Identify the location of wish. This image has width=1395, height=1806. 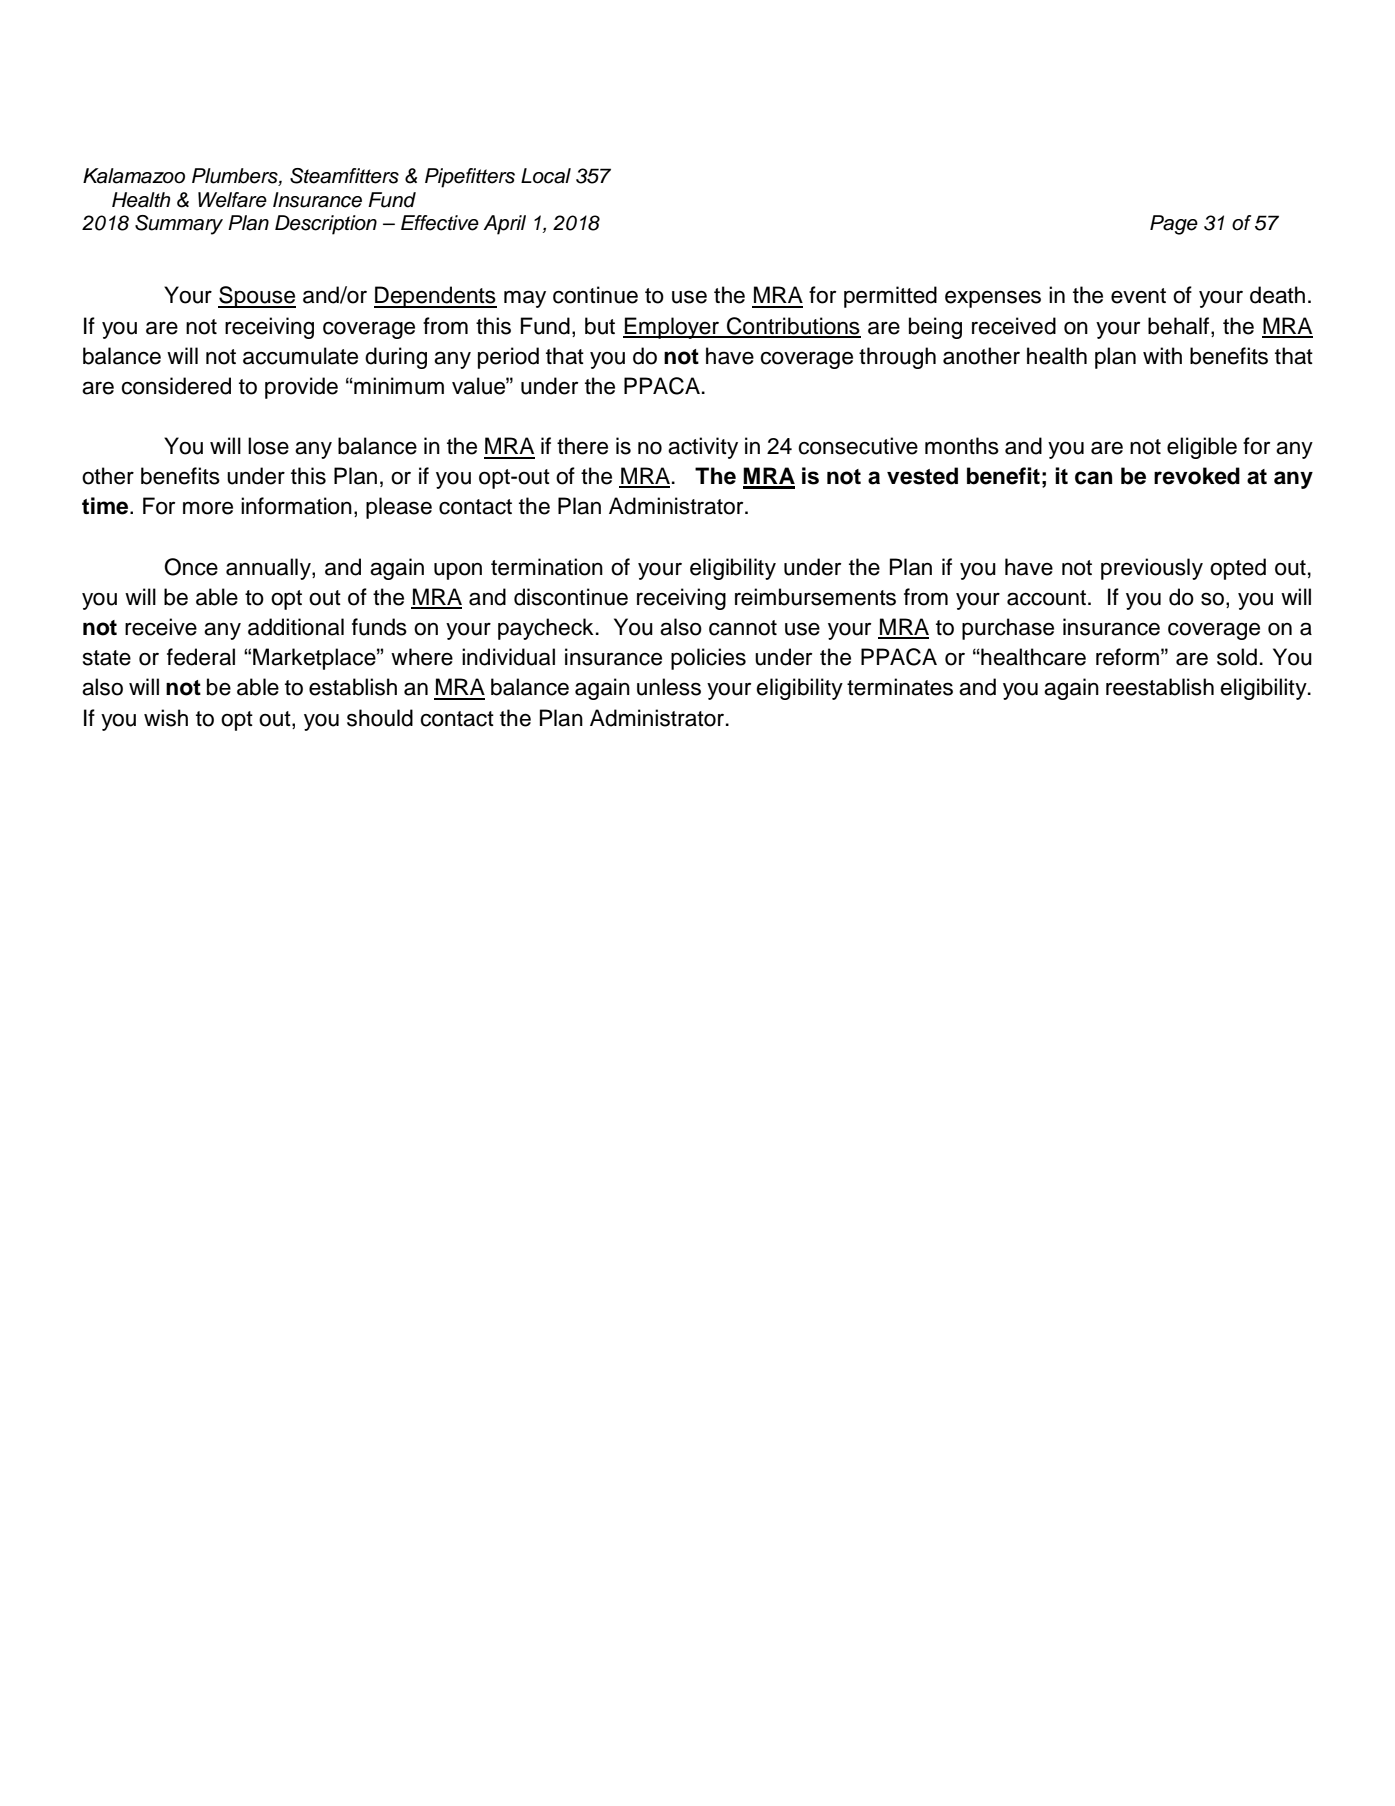
(166, 718).
